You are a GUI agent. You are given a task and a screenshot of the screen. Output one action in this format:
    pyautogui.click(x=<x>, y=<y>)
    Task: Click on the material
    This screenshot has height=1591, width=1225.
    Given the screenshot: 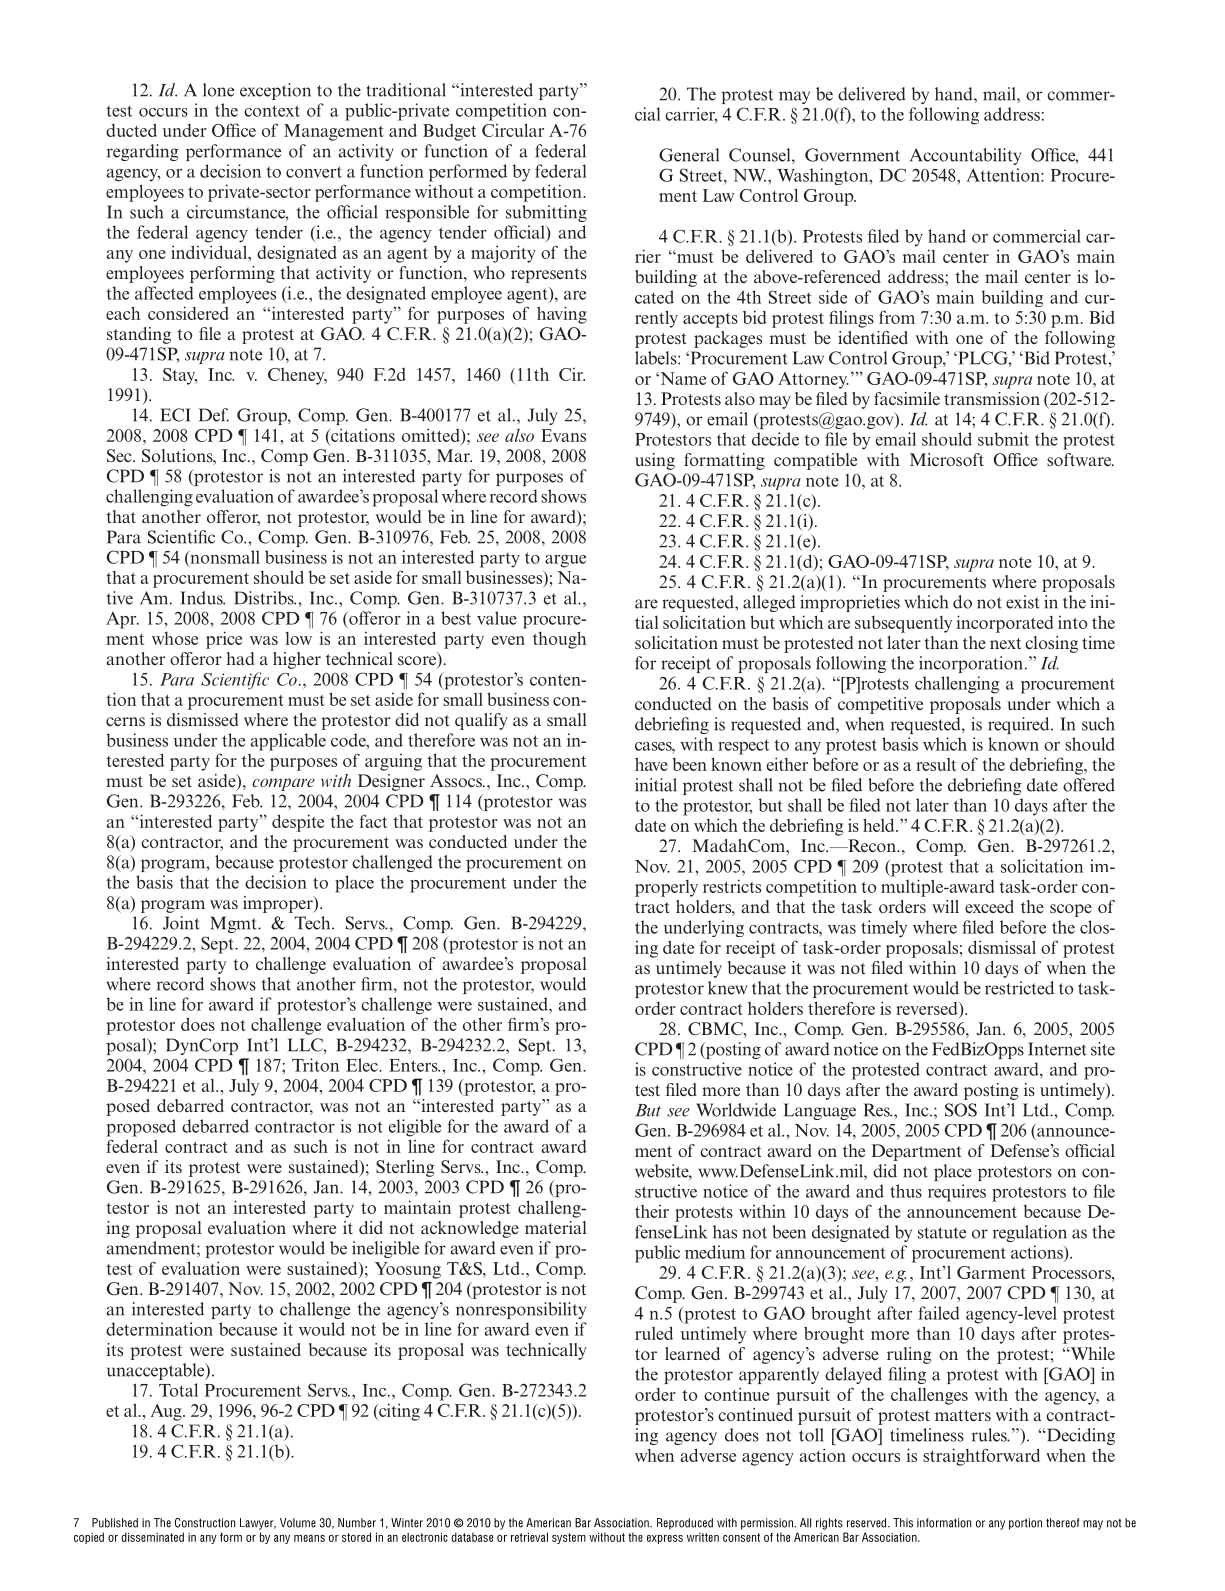 What is the action you would take?
    pyautogui.click(x=556, y=1227)
